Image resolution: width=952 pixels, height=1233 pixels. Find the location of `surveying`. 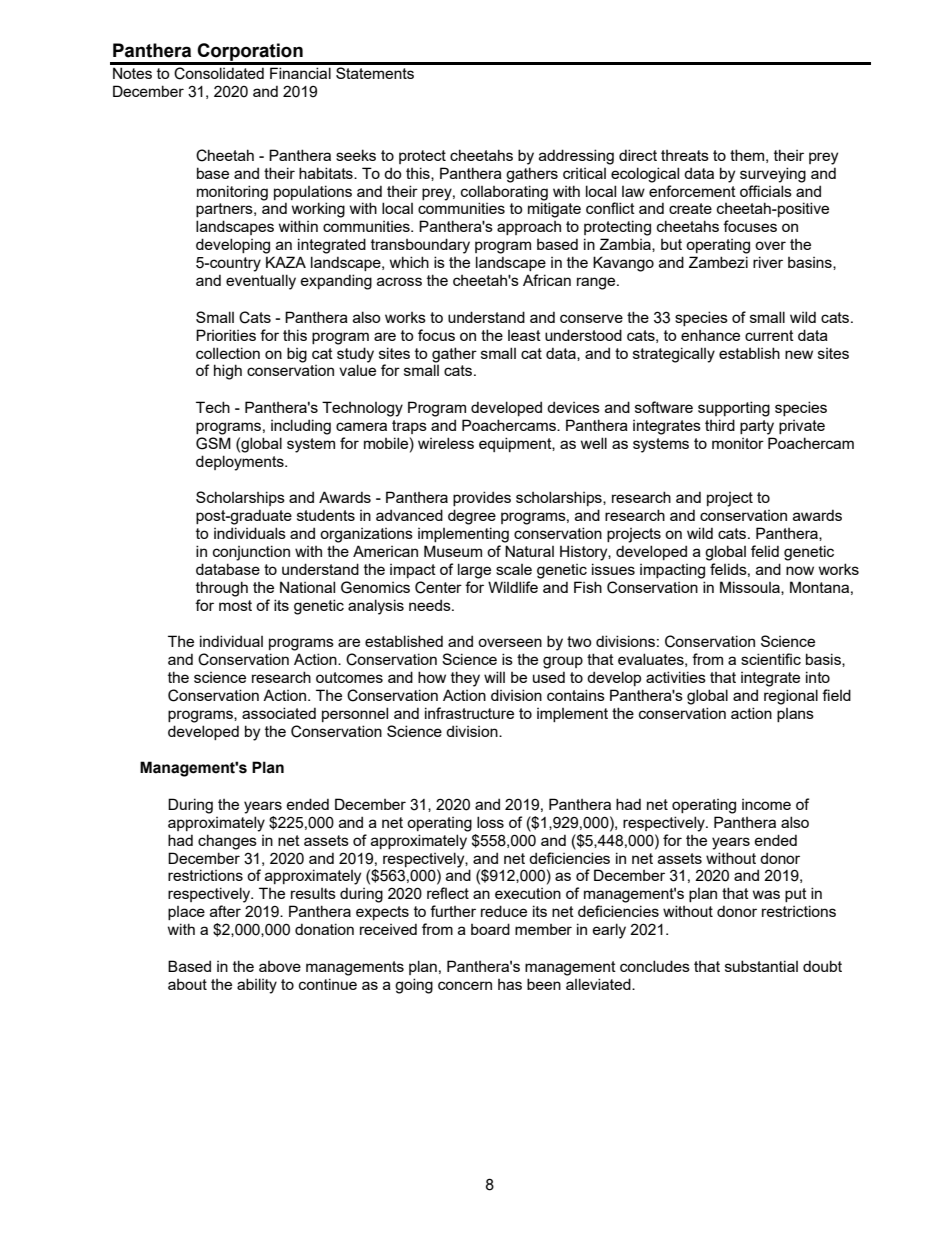

surveying is located at coordinates (773, 175).
